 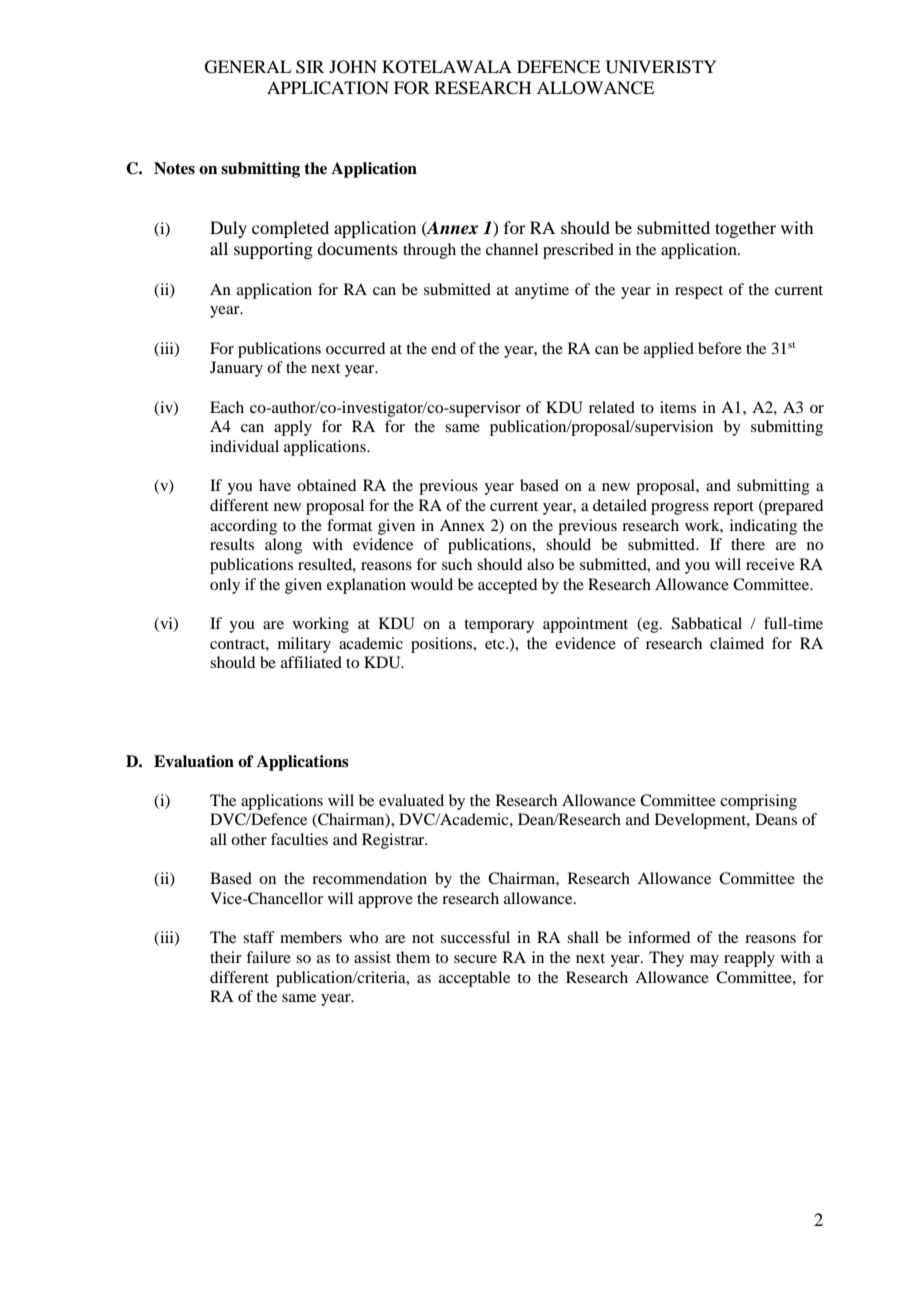 I want to click on January, so click(x=236, y=369).
